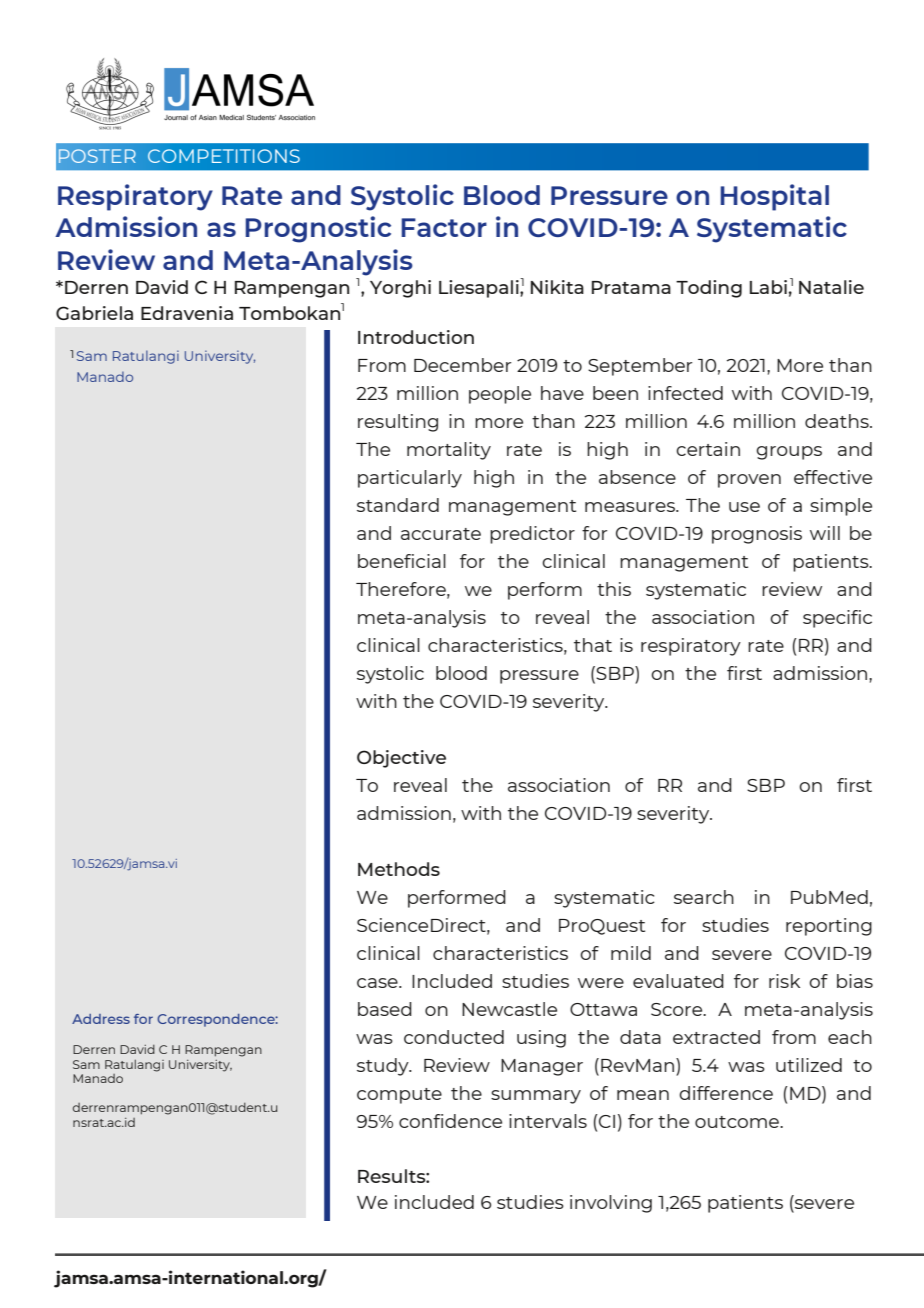  What do you see at coordinates (399, 869) in the document?
I see `Methods` at bounding box center [399, 869].
